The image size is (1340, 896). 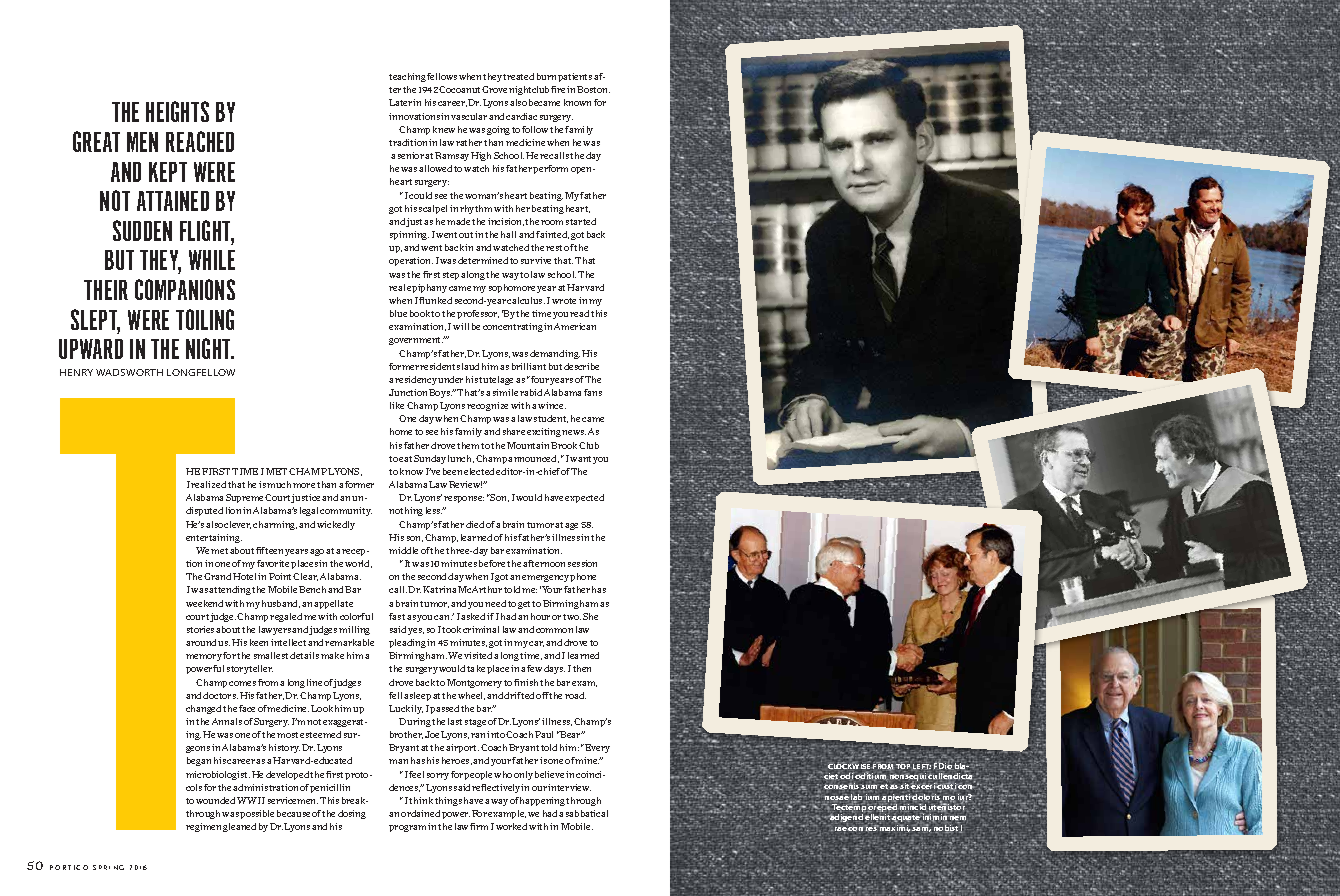 I want to click on She, so click(x=590, y=616).
